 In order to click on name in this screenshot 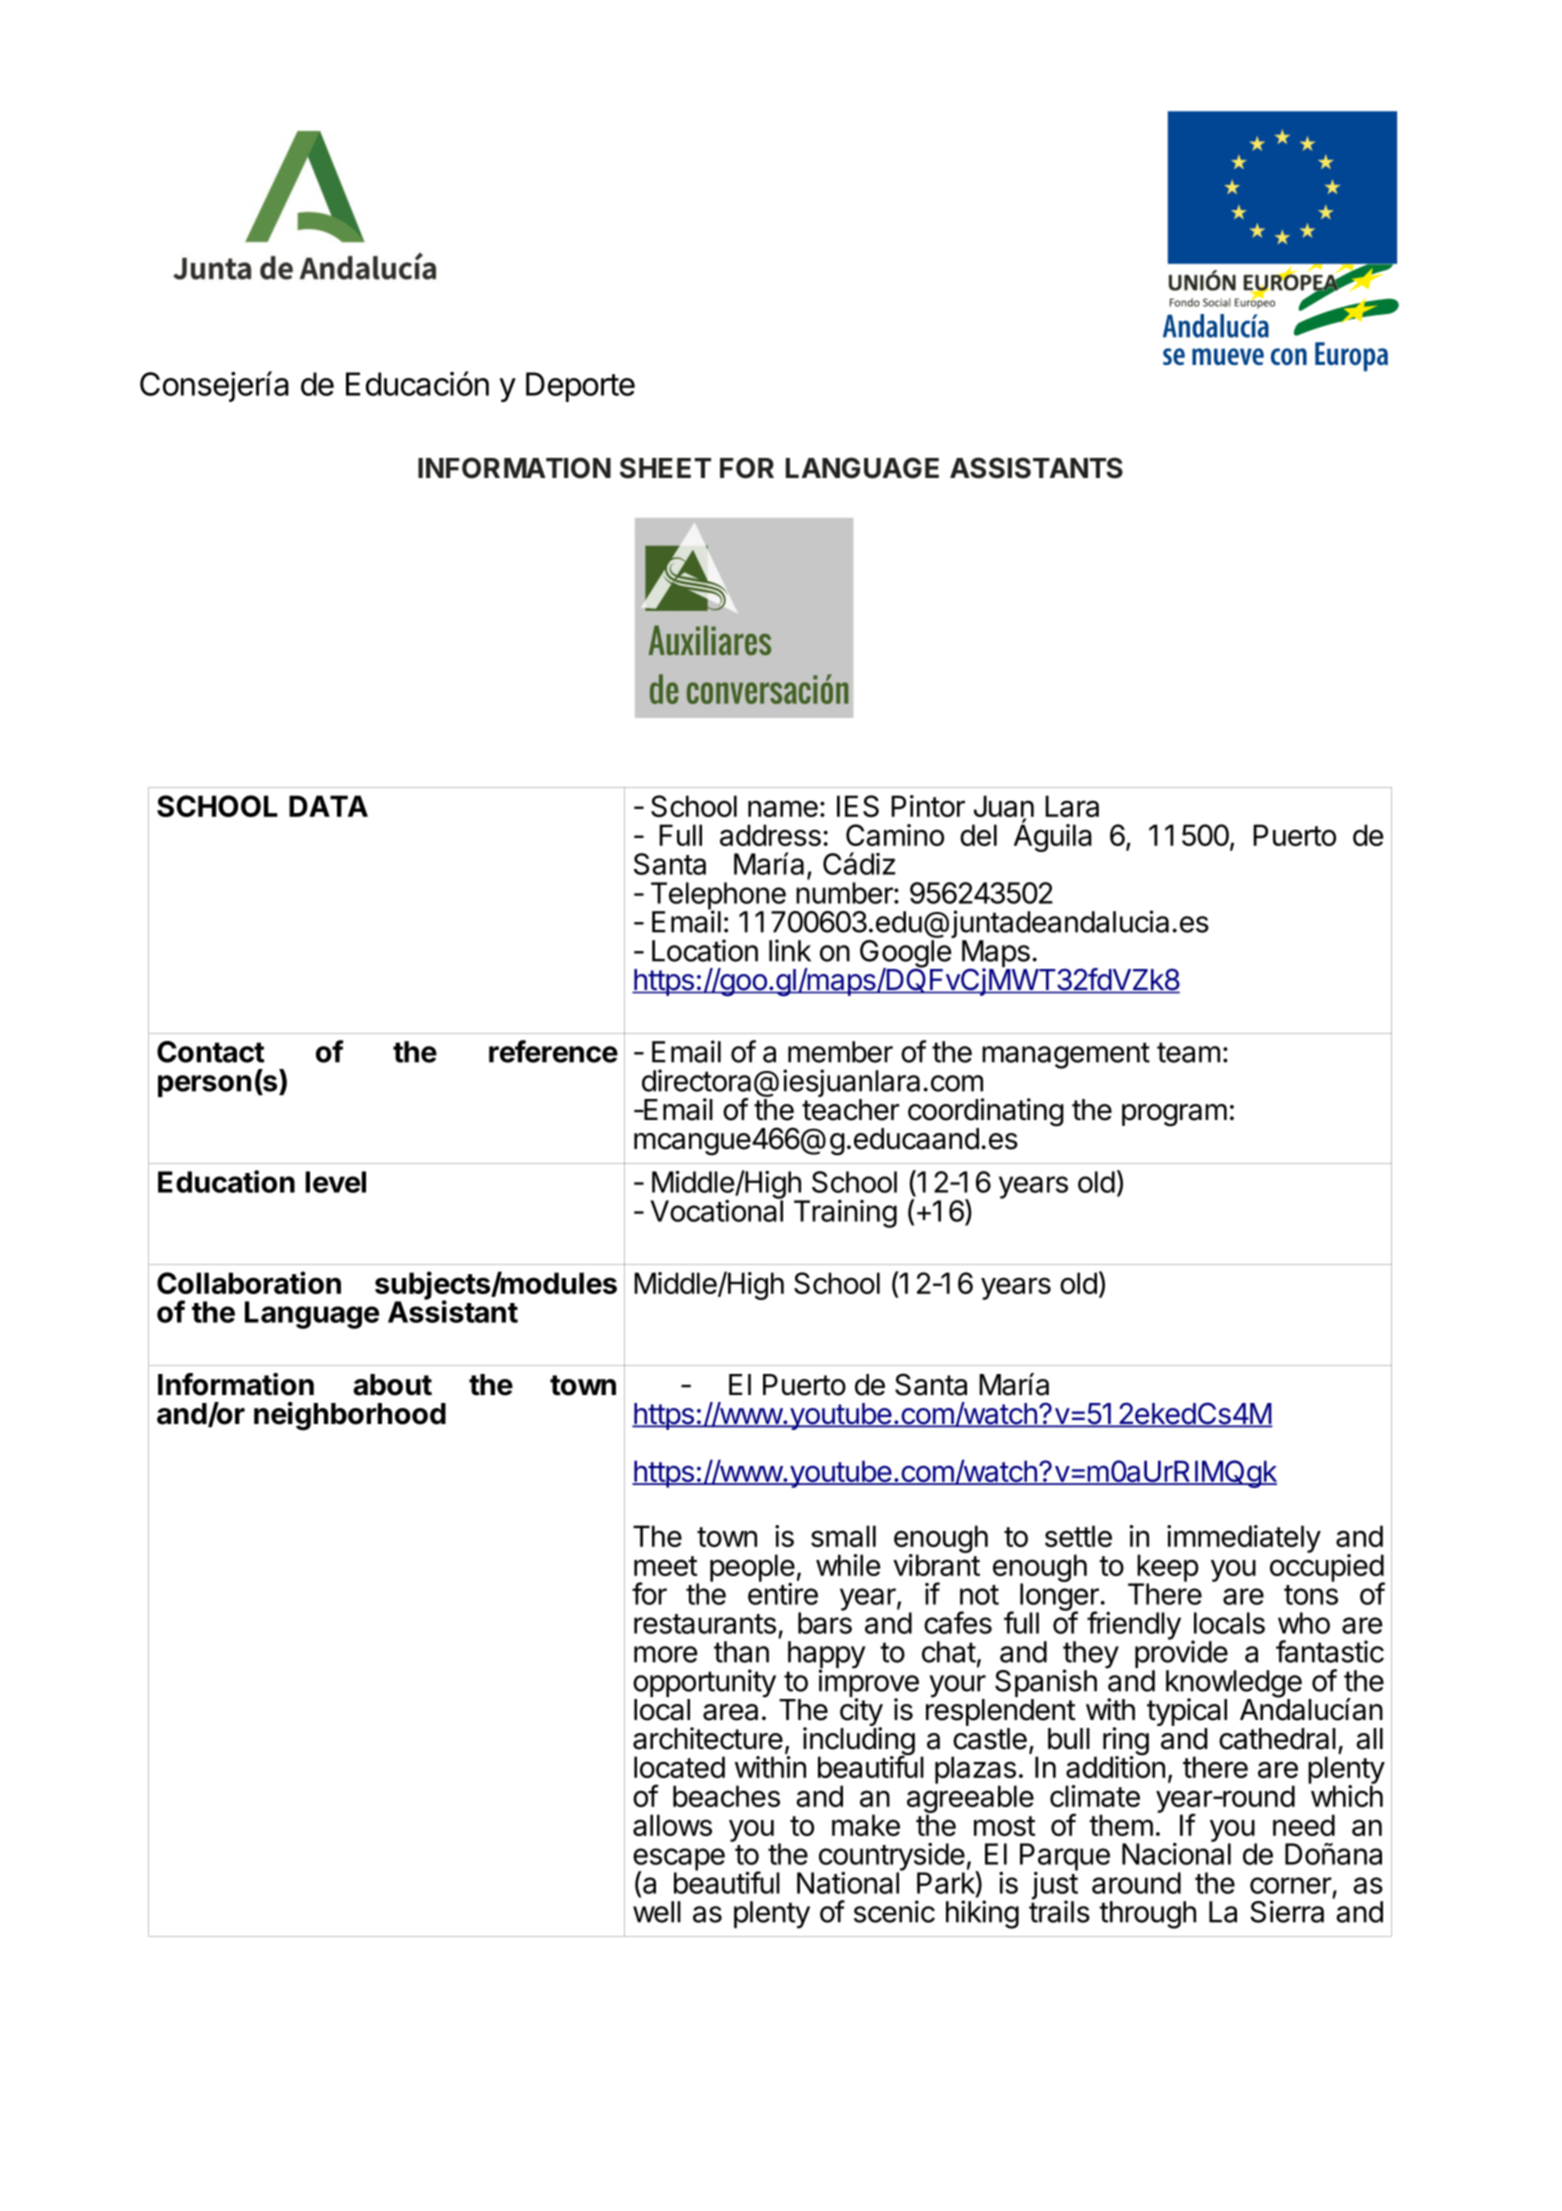, I will do `click(783, 808)`.
